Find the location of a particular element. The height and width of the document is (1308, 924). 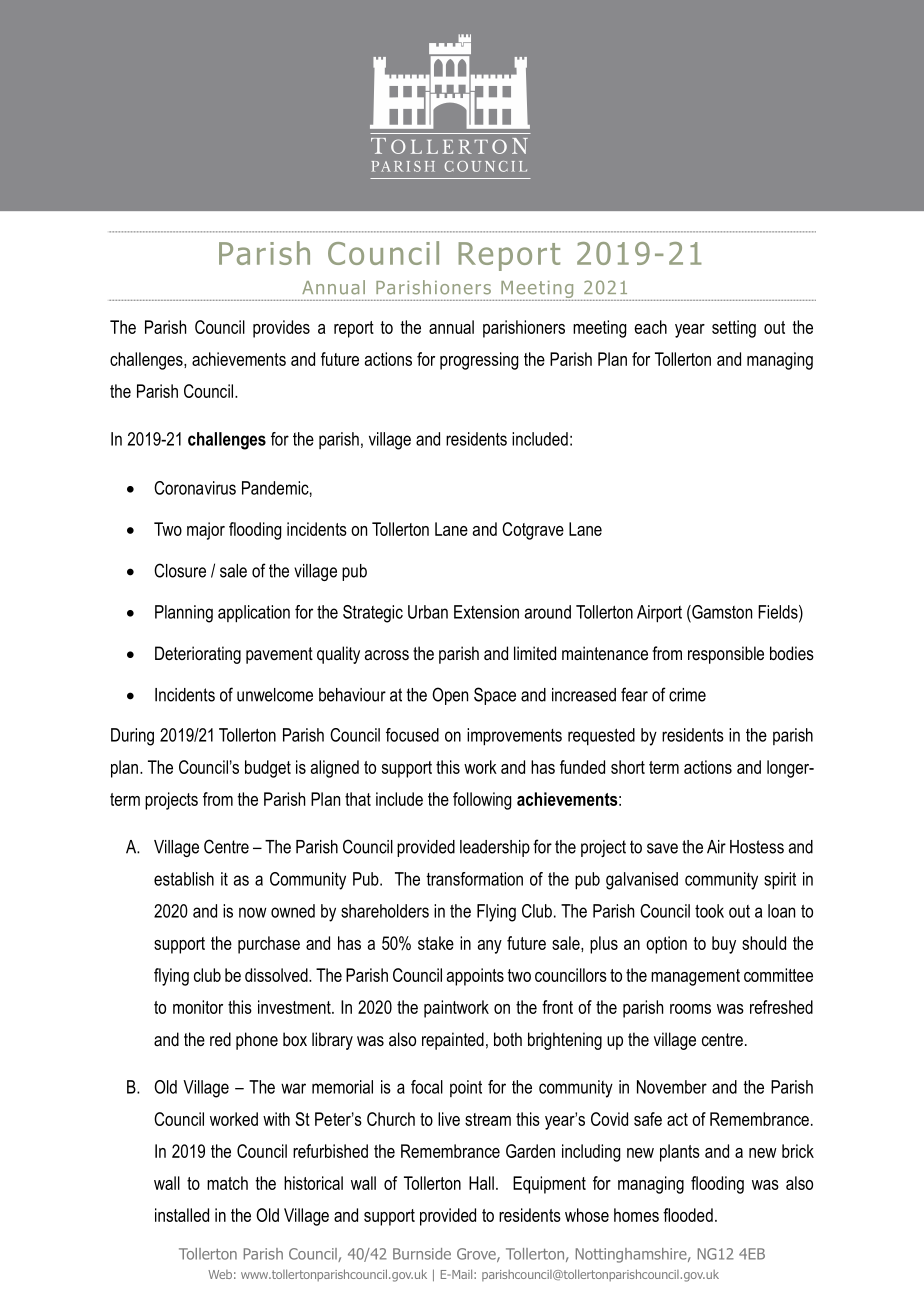

Equipment is located at coordinates (549, 1185).
